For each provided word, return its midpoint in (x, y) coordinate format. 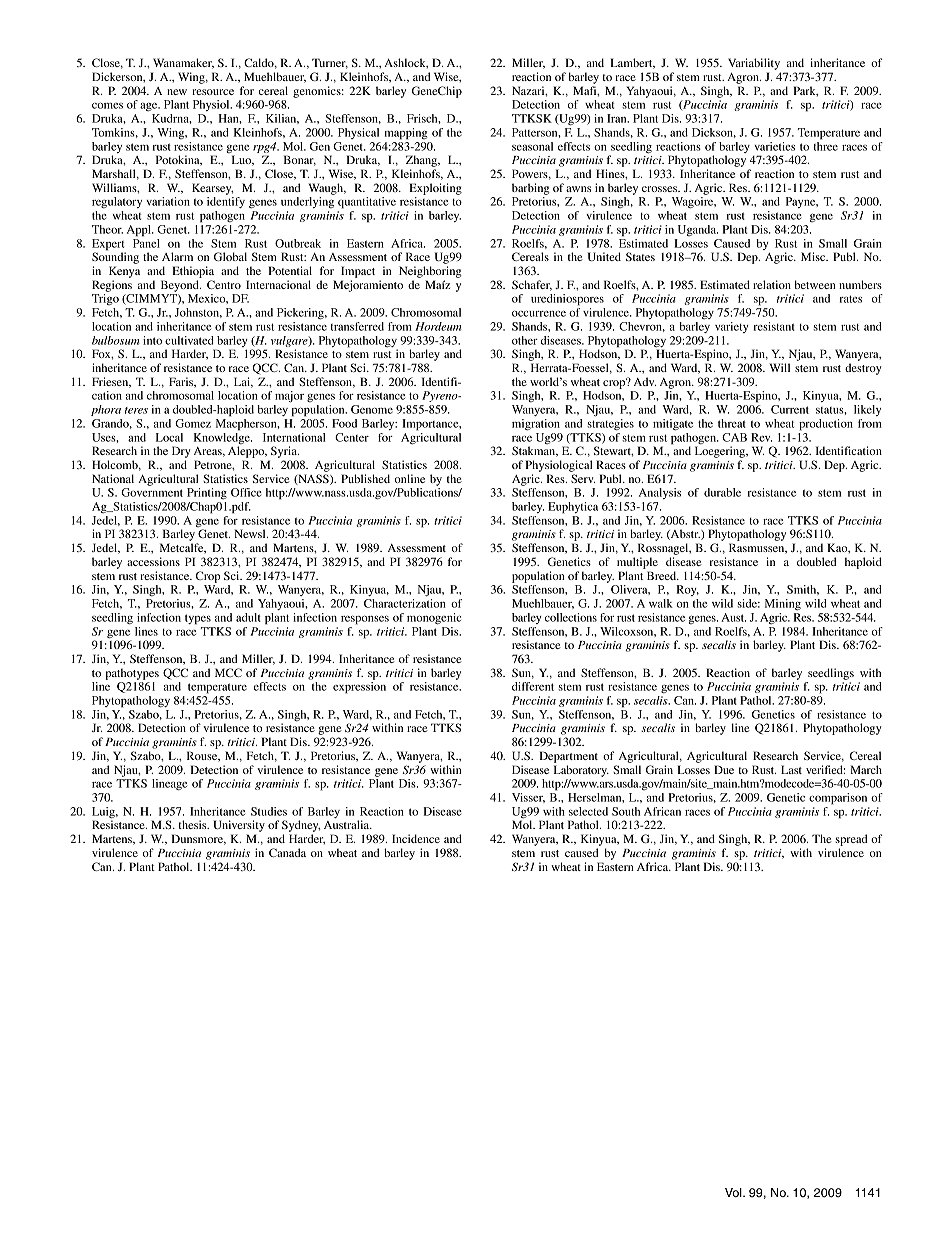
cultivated (189, 340)
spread (851, 840)
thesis (193, 824)
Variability (754, 64)
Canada (287, 852)
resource (213, 92)
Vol (734, 1192)
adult (248, 617)
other (525, 340)
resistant (774, 326)
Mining (783, 605)
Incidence (416, 838)
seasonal (532, 146)
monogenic (434, 619)
